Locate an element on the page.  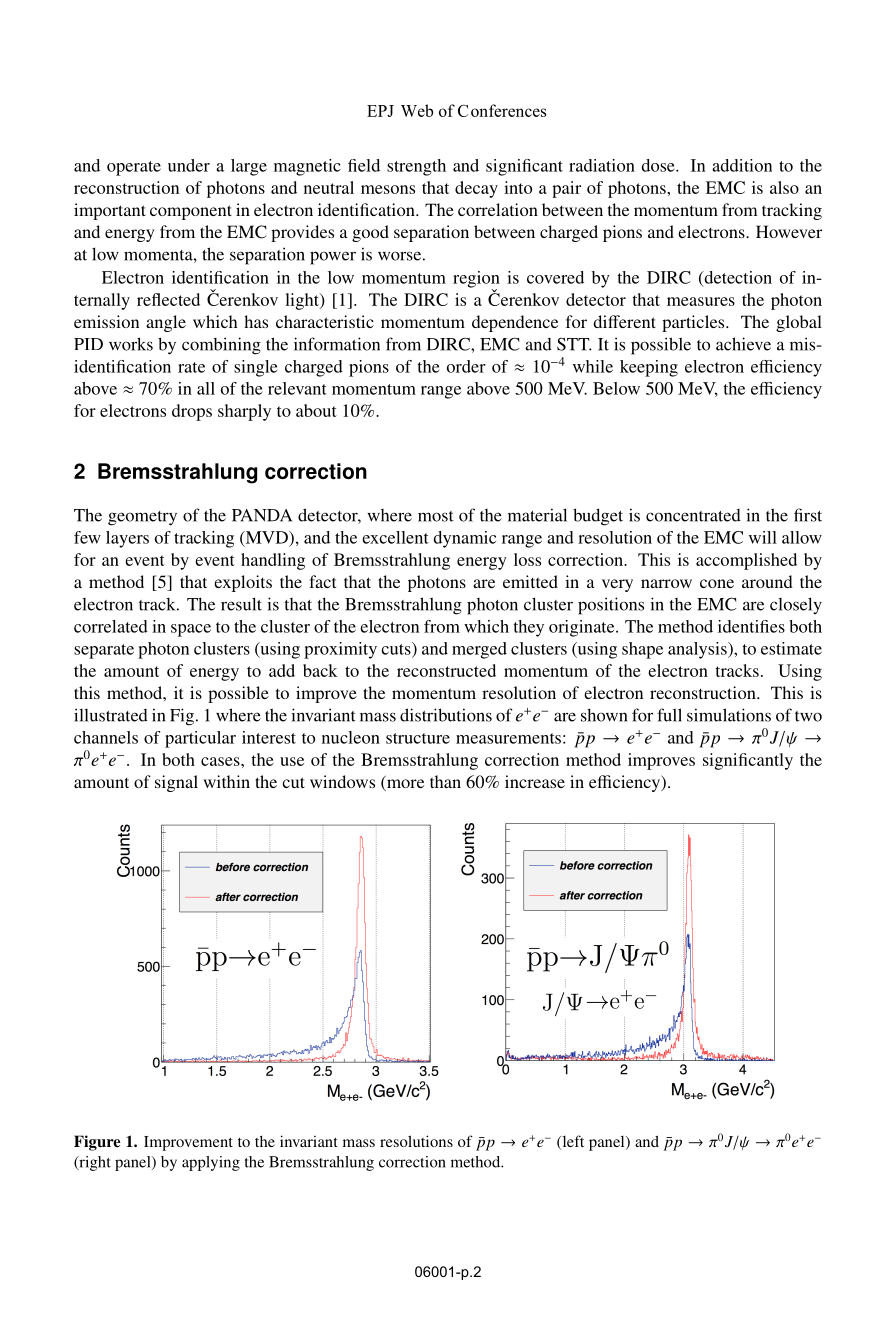
signal is located at coordinates (176, 783).
